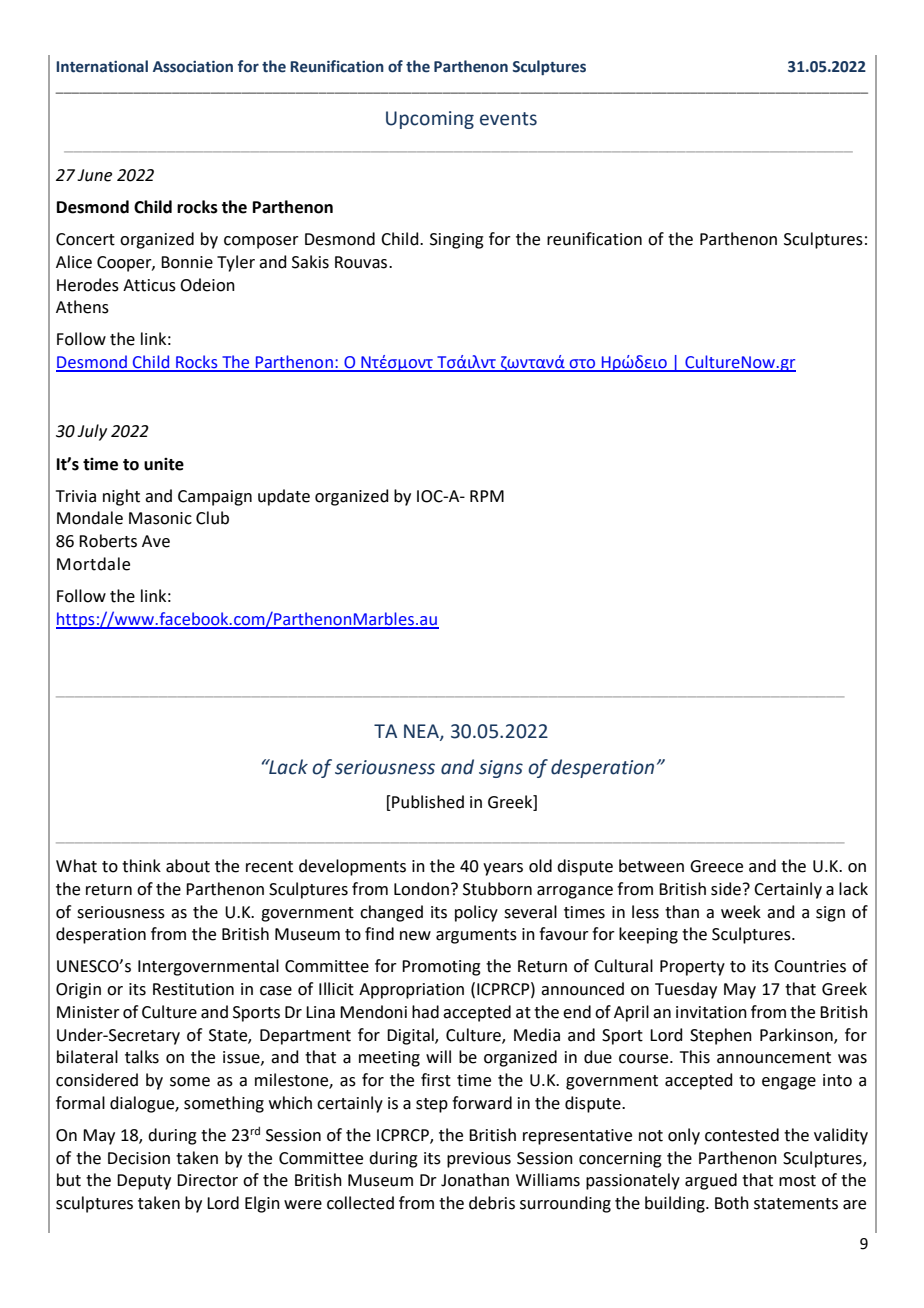 This screenshot has height=1308, width=924. What do you see at coordinates (716, 866) in the screenshot?
I see `Greece` at bounding box center [716, 866].
